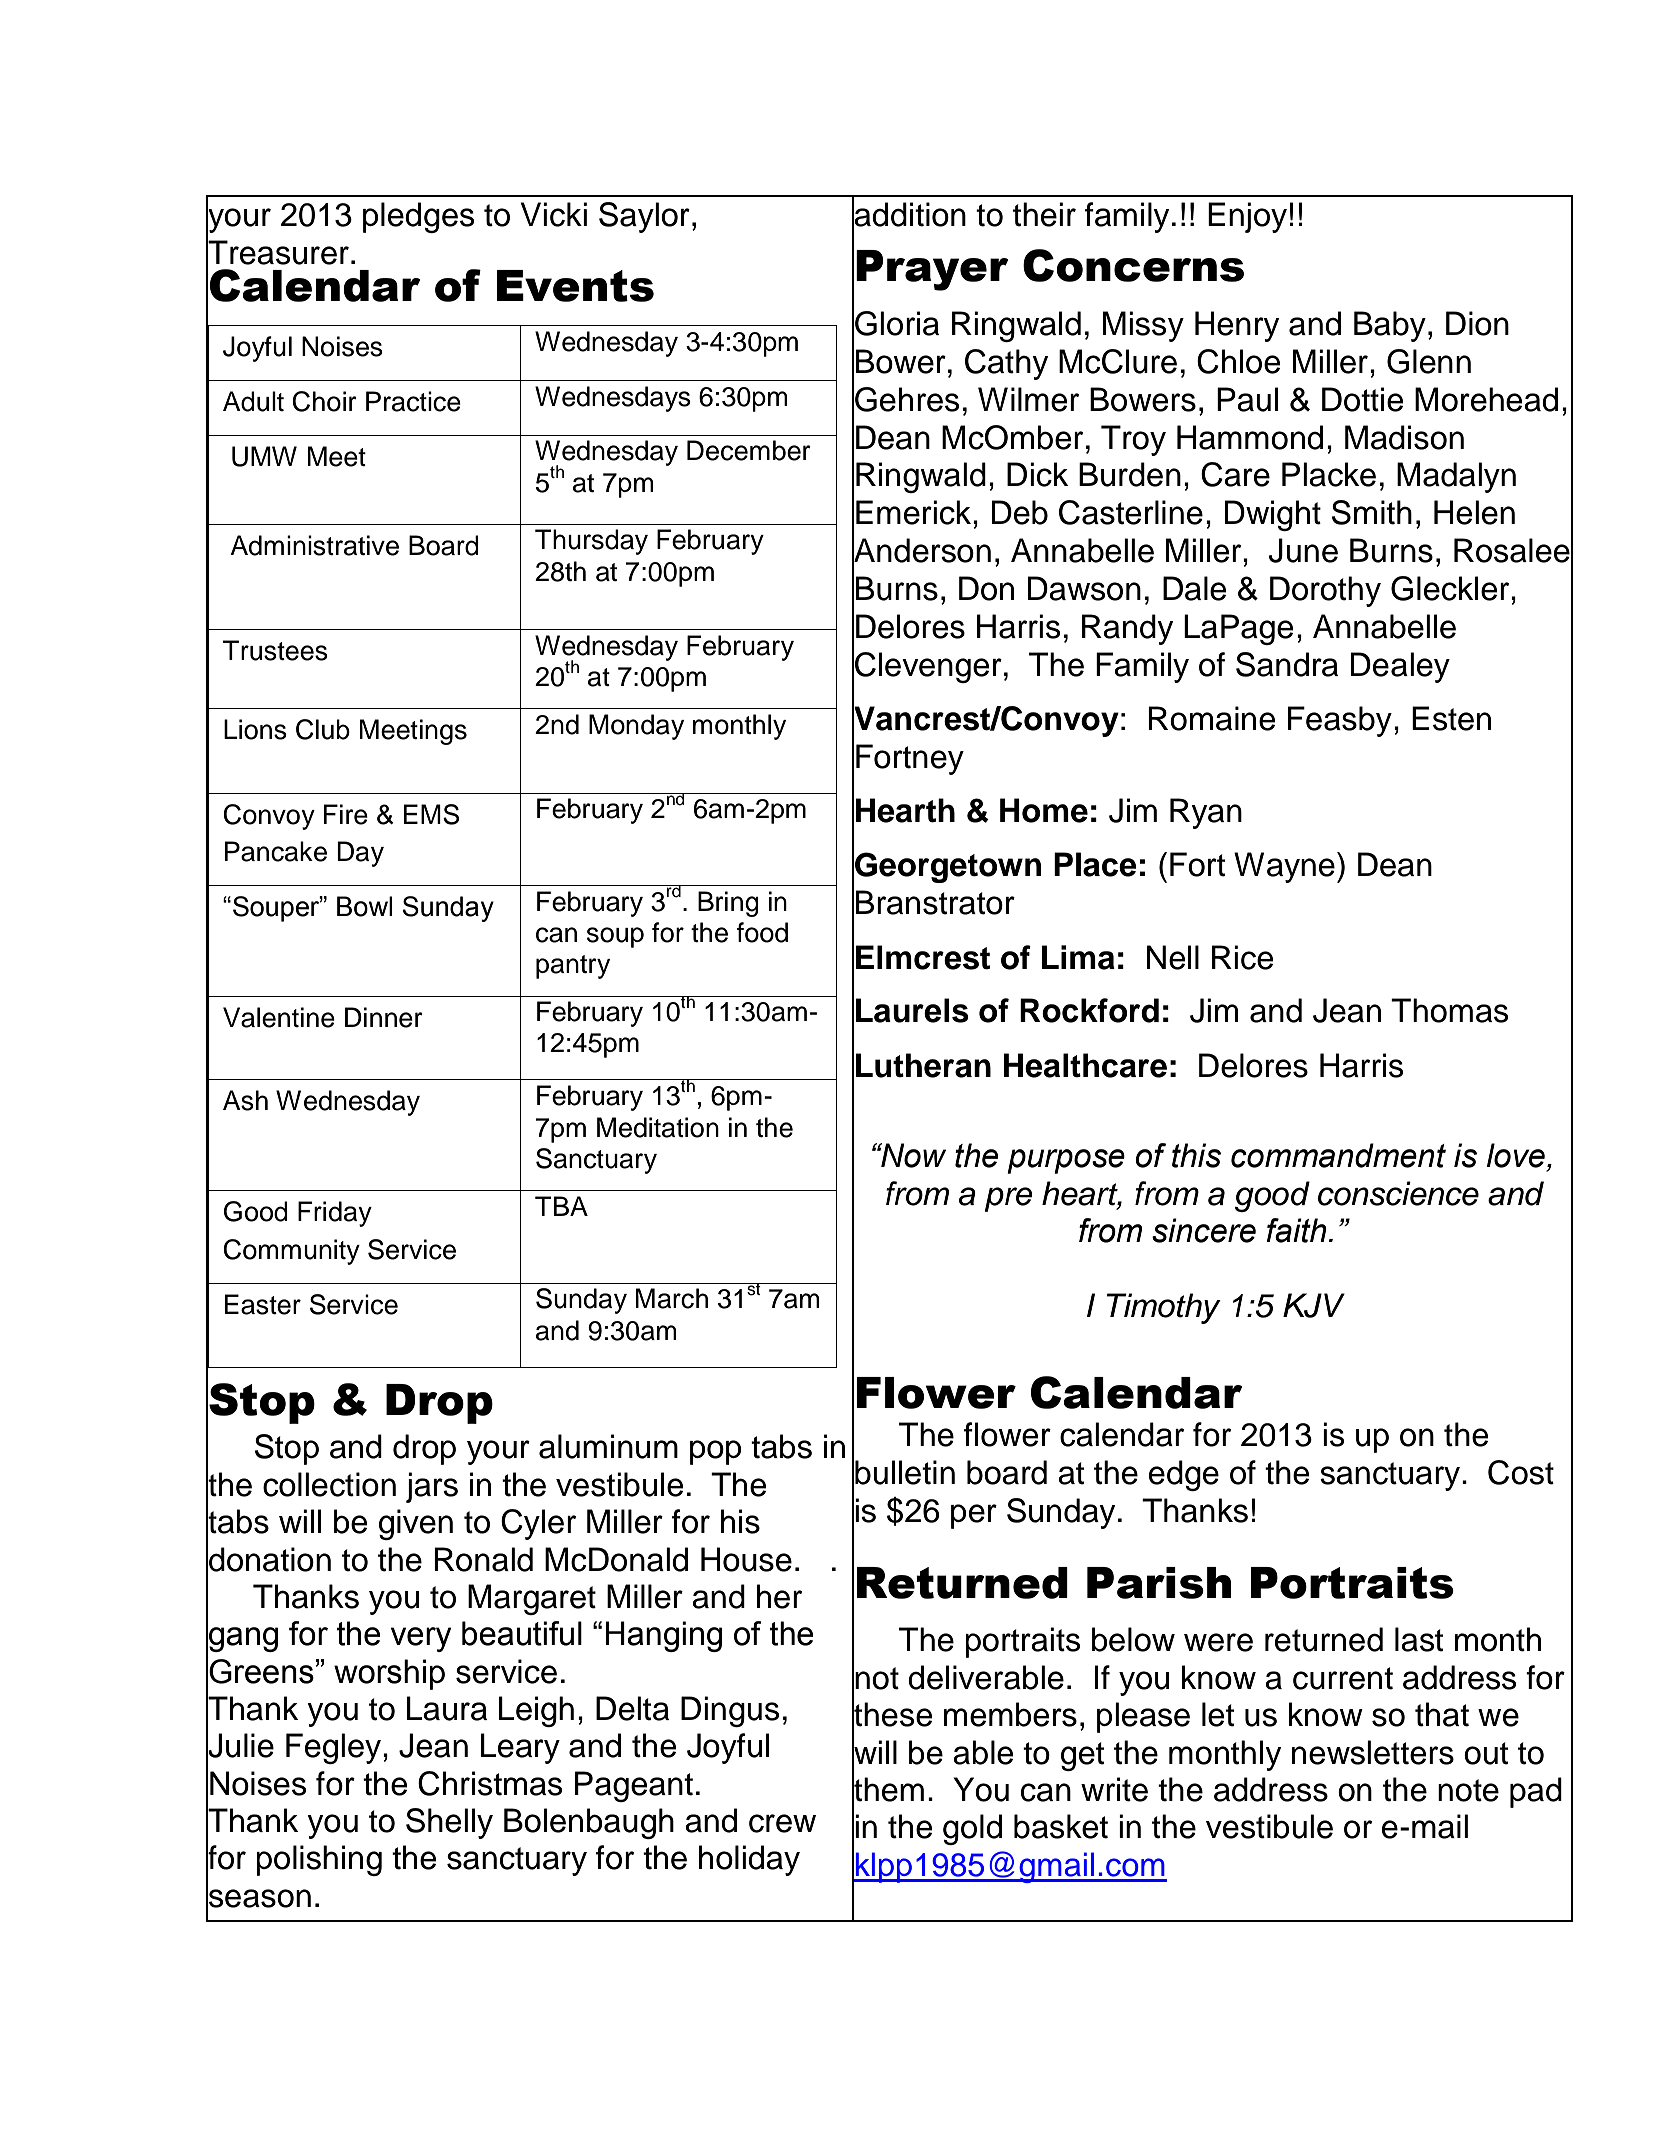 This image has width=1657, height=2144. What do you see at coordinates (972, 1829) in the image?
I see `gold` at bounding box center [972, 1829].
